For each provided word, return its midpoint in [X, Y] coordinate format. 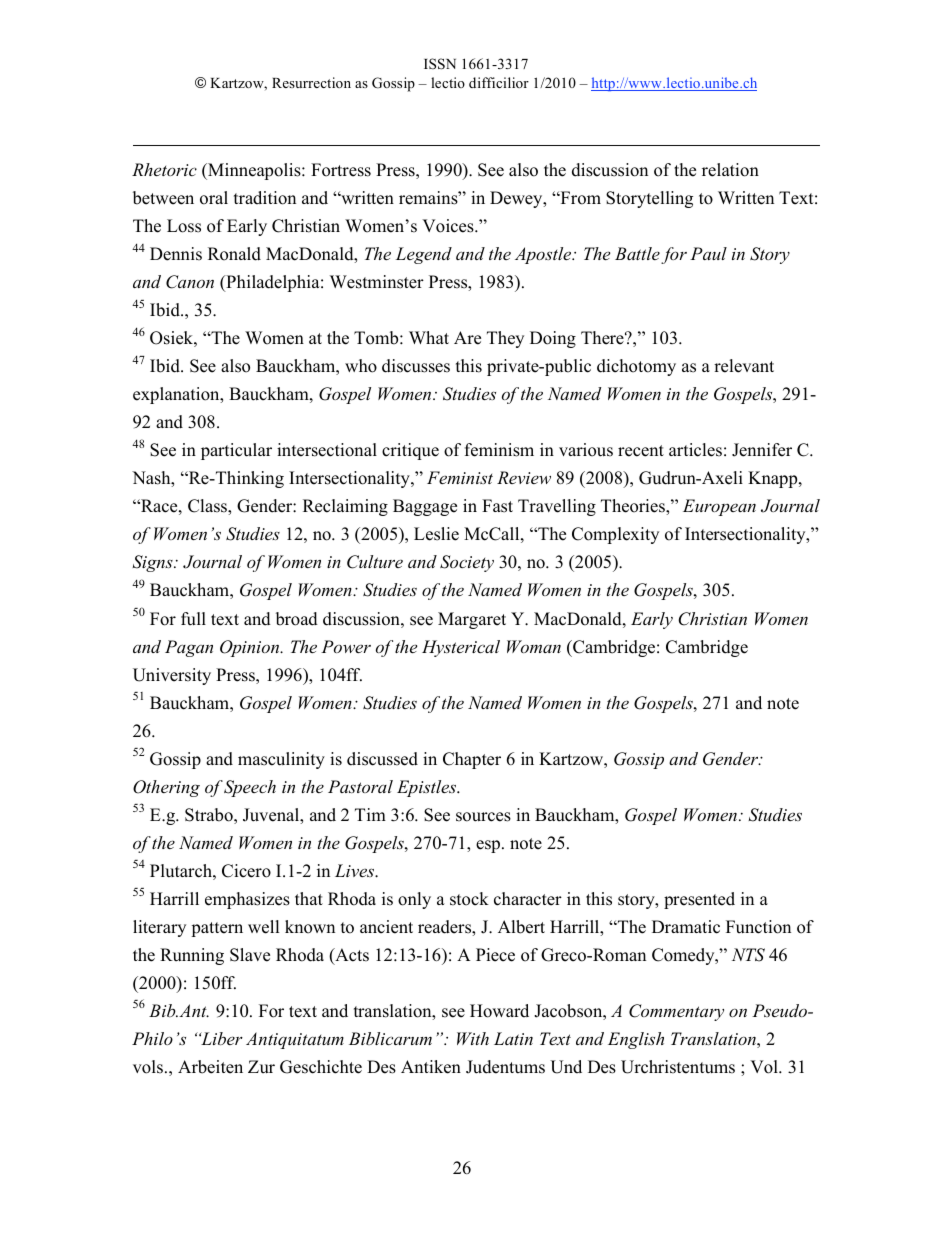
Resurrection [311, 82]
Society [467, 563]
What [429, 337]
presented [699, 900]
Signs [153, 563]
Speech [250, 788]
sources [483, 817]
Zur [261, 1067]
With [473, 1038]
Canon [190, 282]
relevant [744, 366]
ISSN [440, 64]
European [719, 507]
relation [730, 170]
